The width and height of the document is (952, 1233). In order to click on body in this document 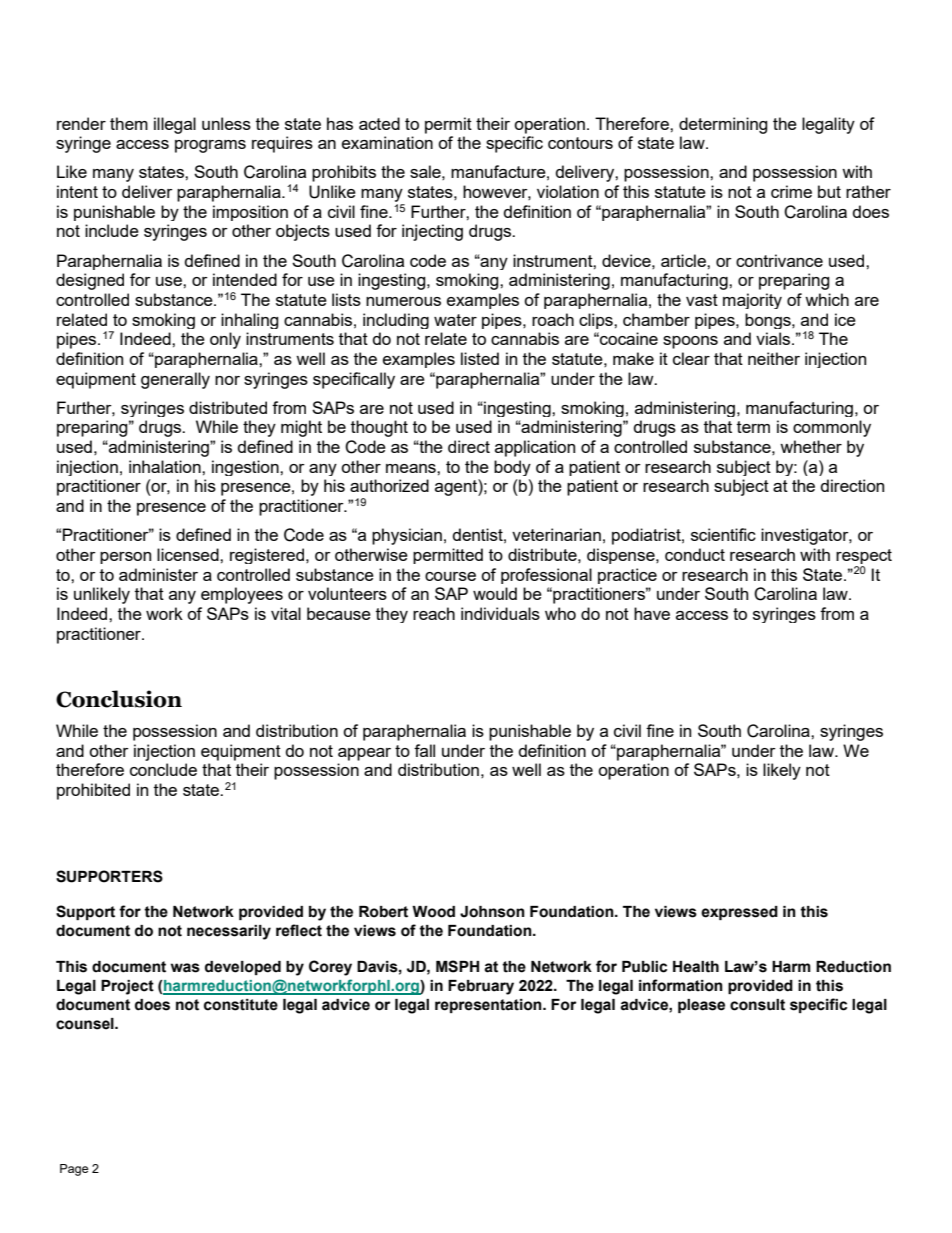, I will do `click(512, 468)`.
